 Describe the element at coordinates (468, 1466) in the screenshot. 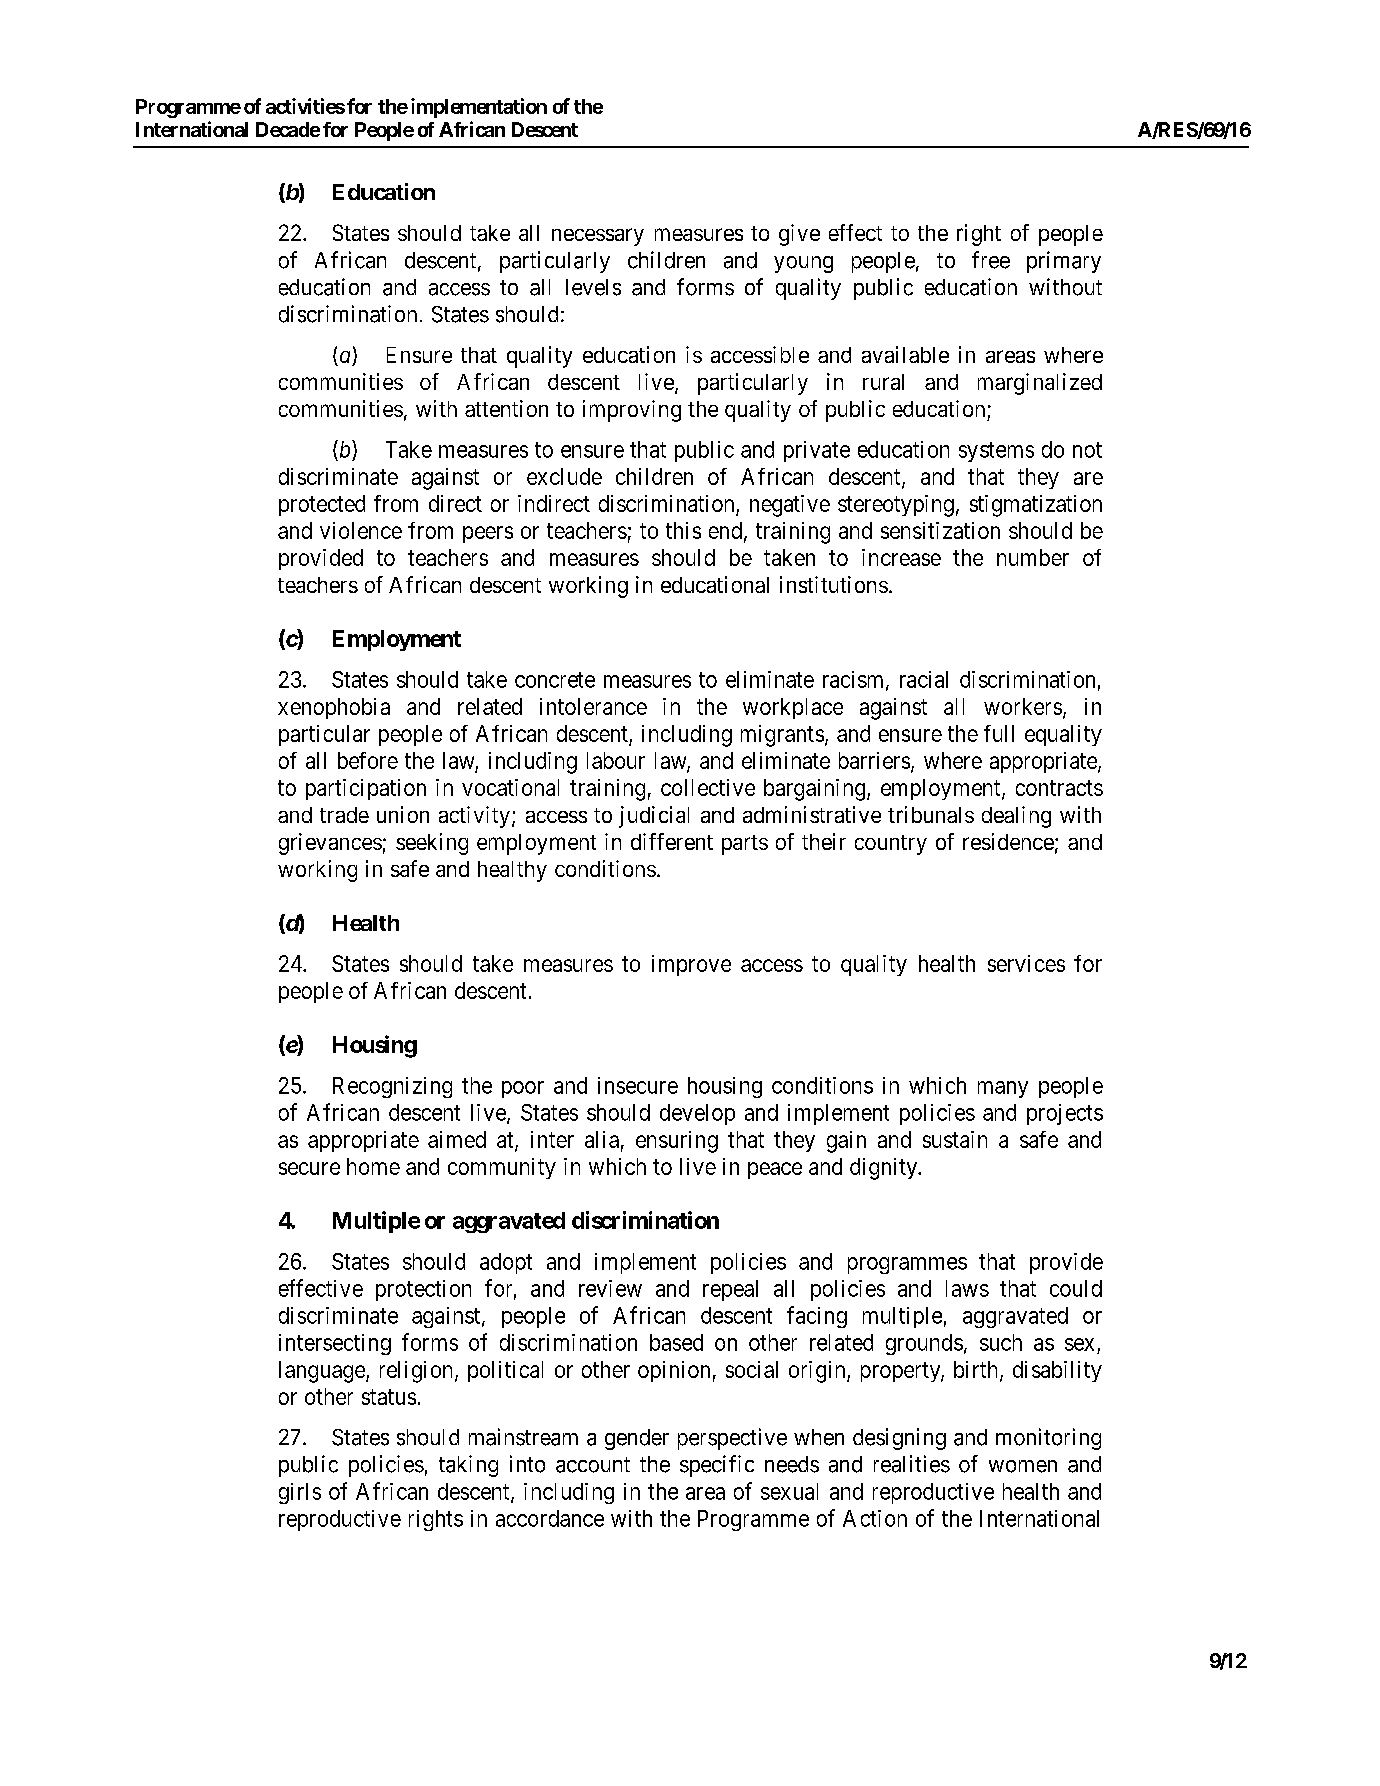

I see `taking` at that location.
